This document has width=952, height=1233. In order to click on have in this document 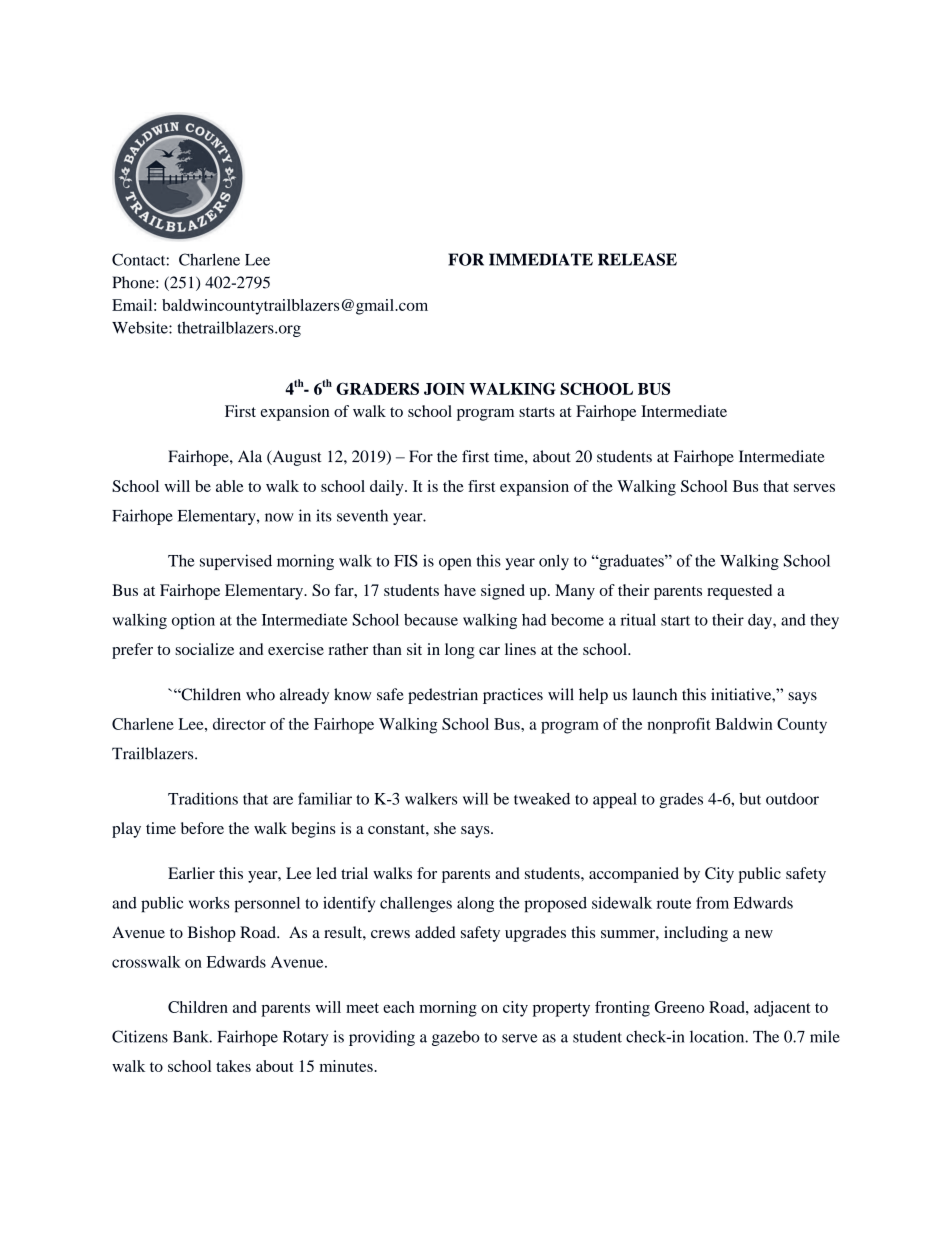, I will do `click(460, 590)`.
